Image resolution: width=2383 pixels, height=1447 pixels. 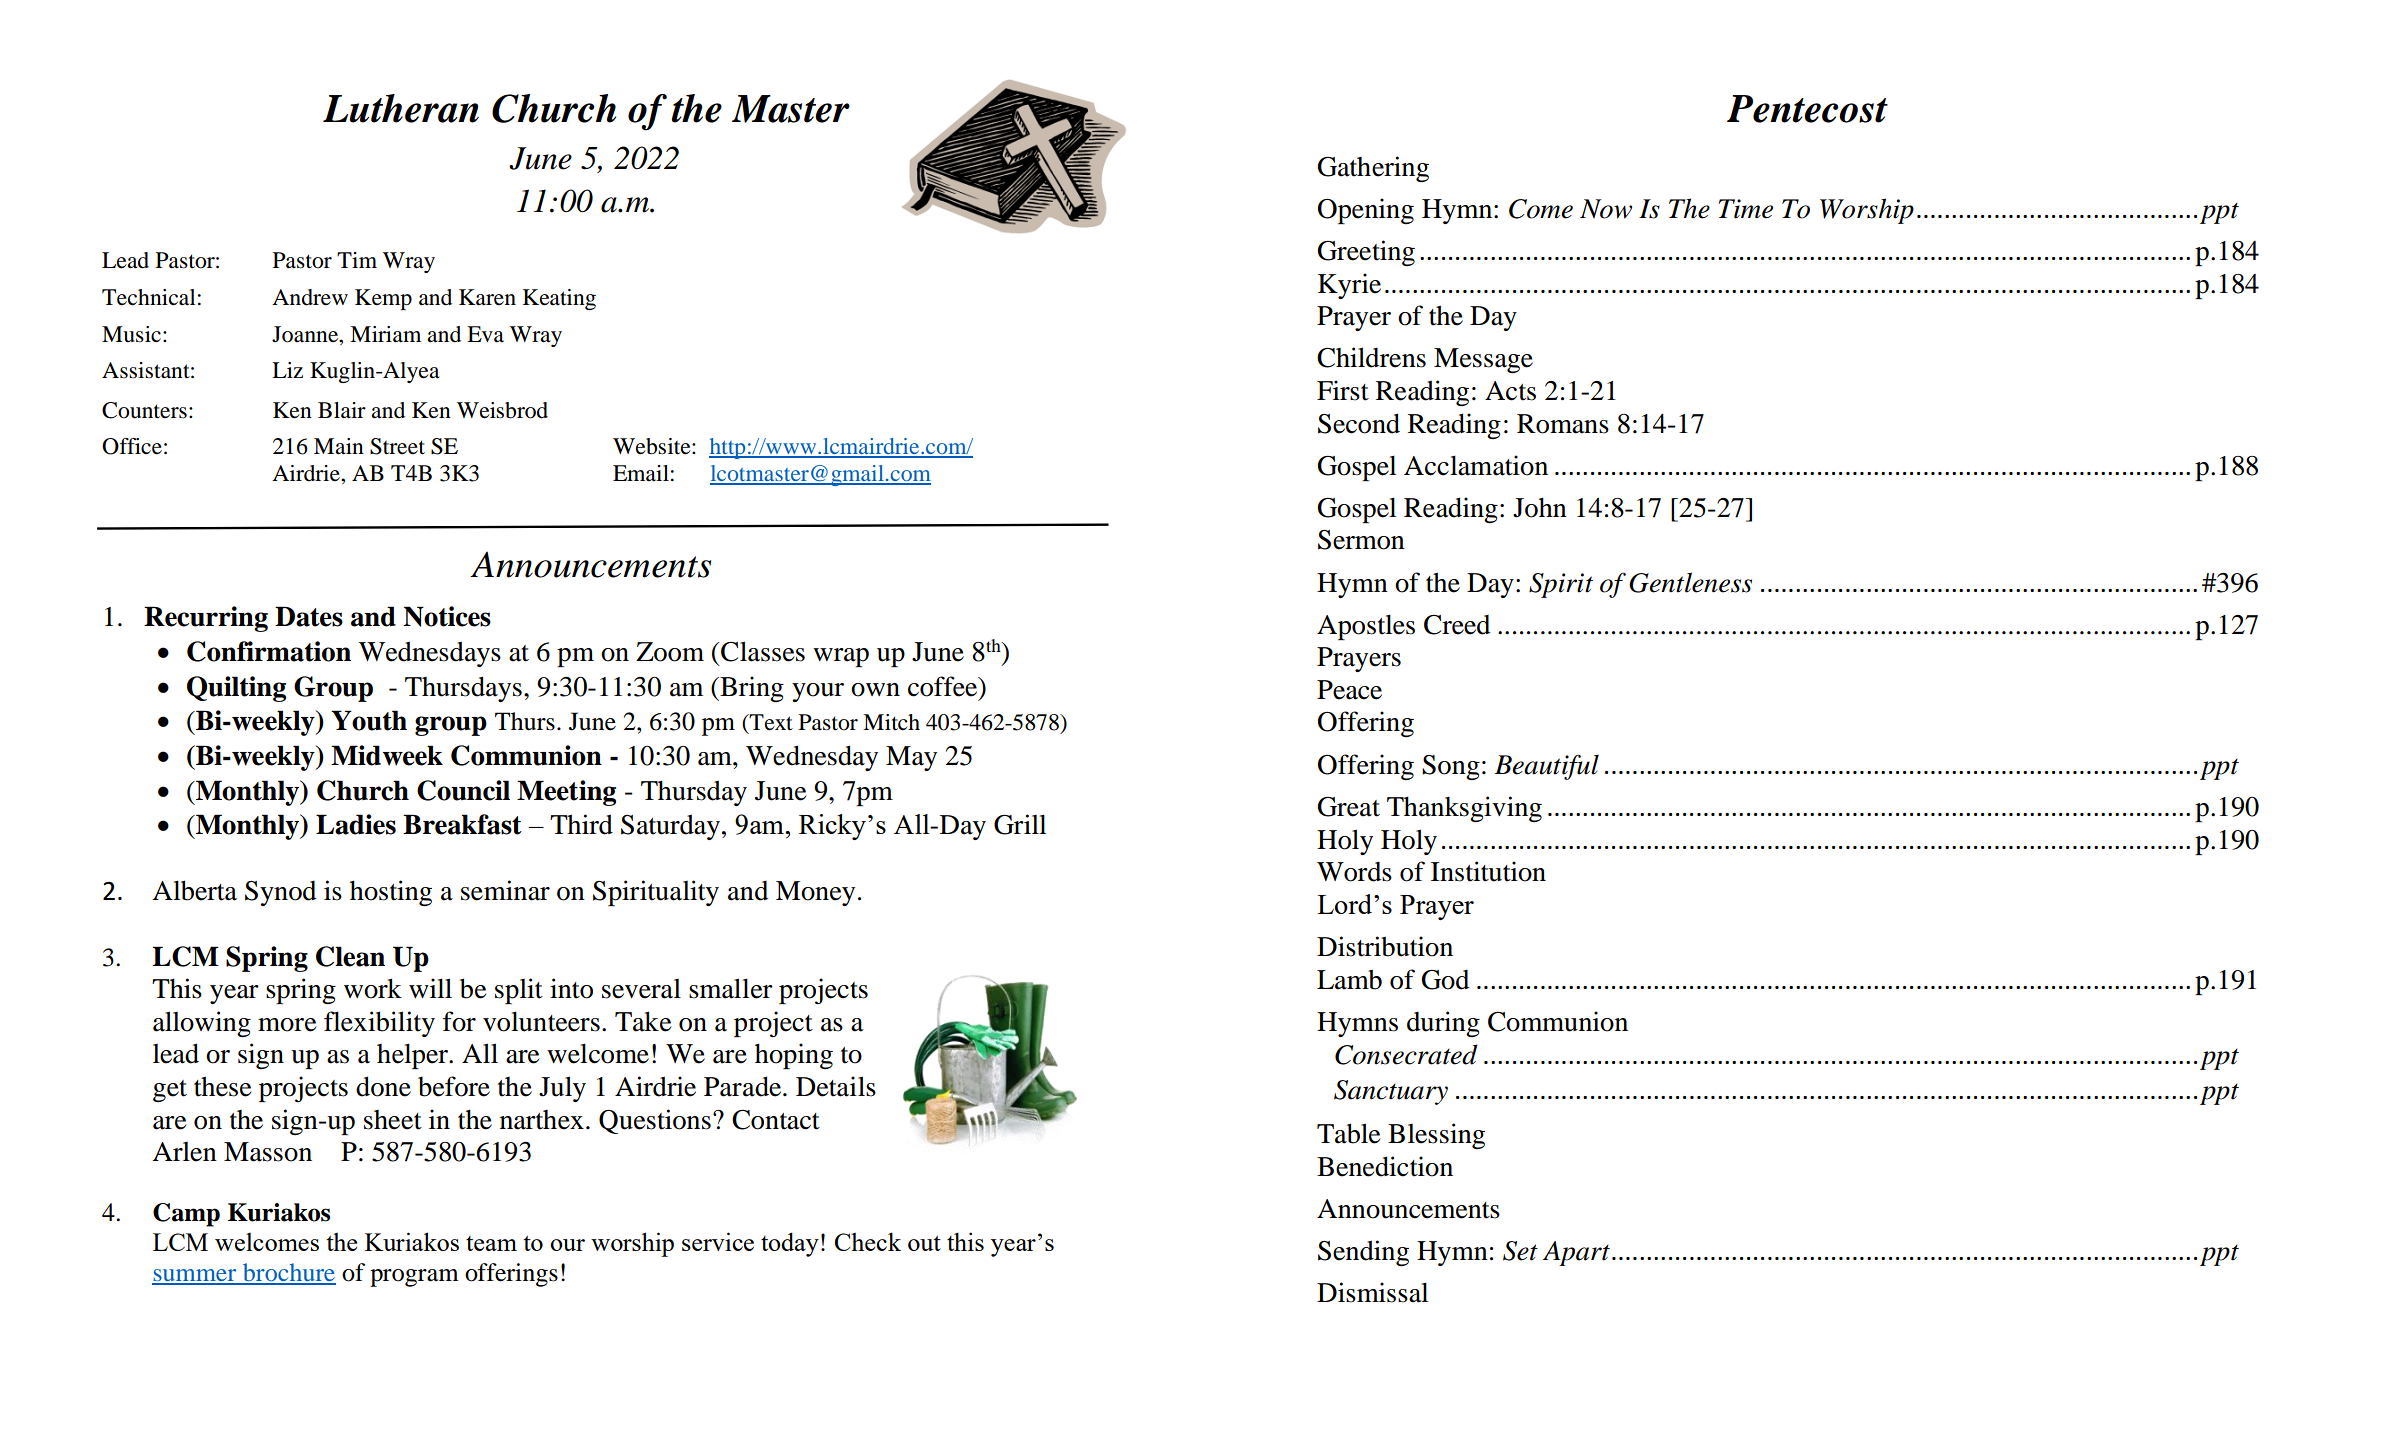 I want to click on John, so click(x=1540, y=507).
